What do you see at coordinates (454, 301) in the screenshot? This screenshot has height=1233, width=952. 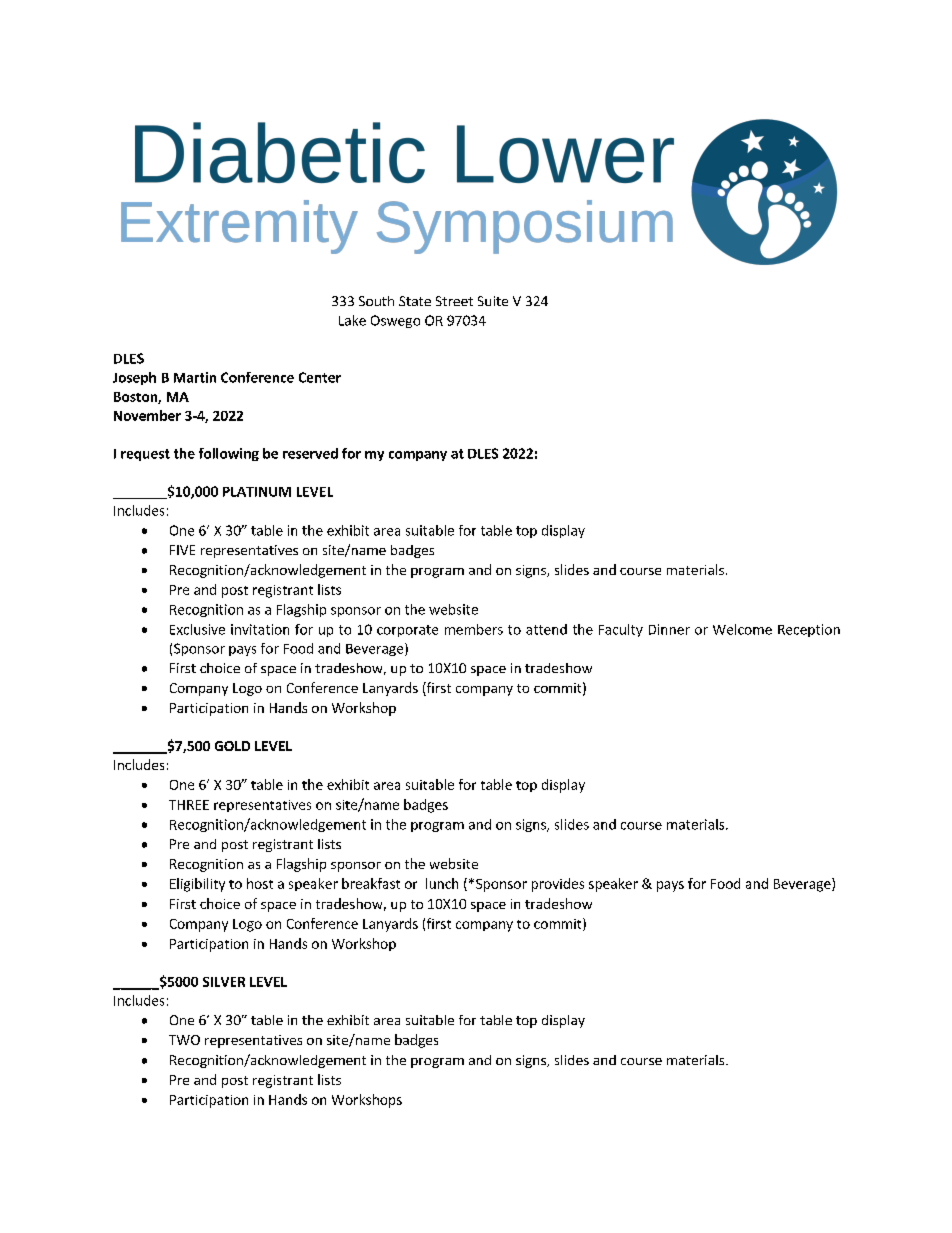 I see `Street` at bounding box center [454, 301].
